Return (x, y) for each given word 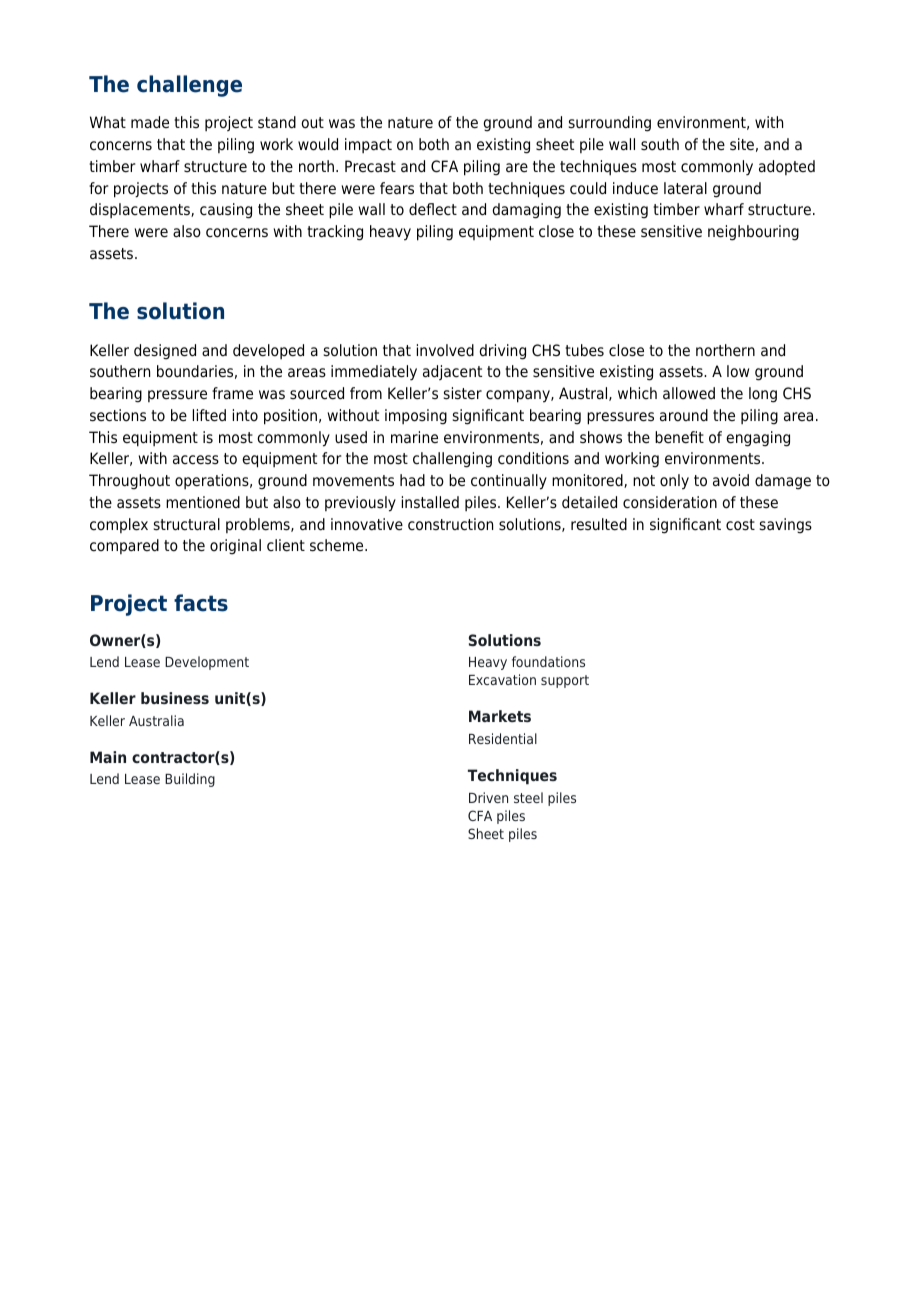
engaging (758, 439)
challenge (189, 86)
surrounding (610, 124)
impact (368, 145)
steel (528, 797)
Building (190, 780)
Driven (488, 797)
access (196, 460)
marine (414, 437)
